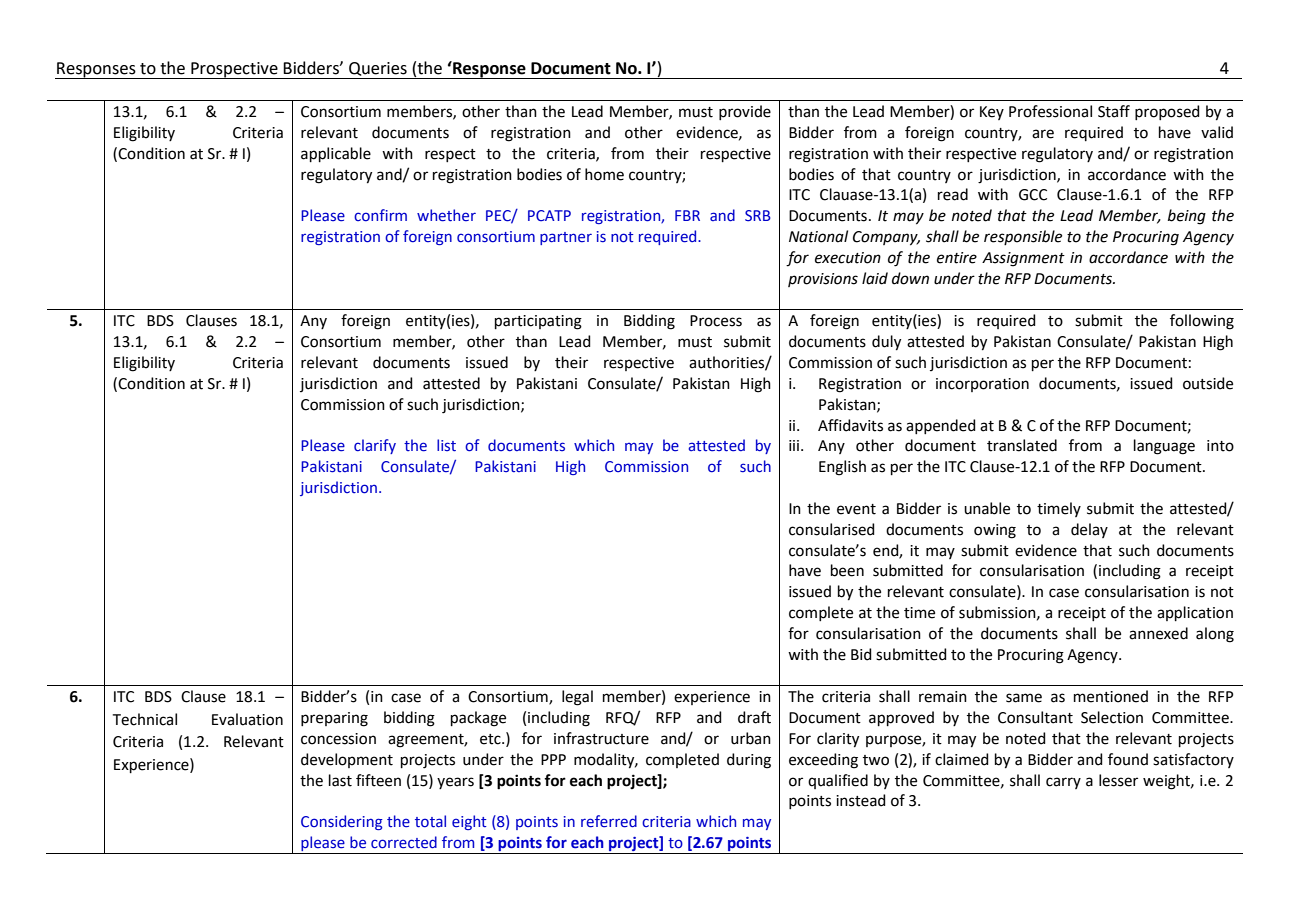  Describe the element at coordinates (342, 822) in the image. I see `Considering` at that location.
